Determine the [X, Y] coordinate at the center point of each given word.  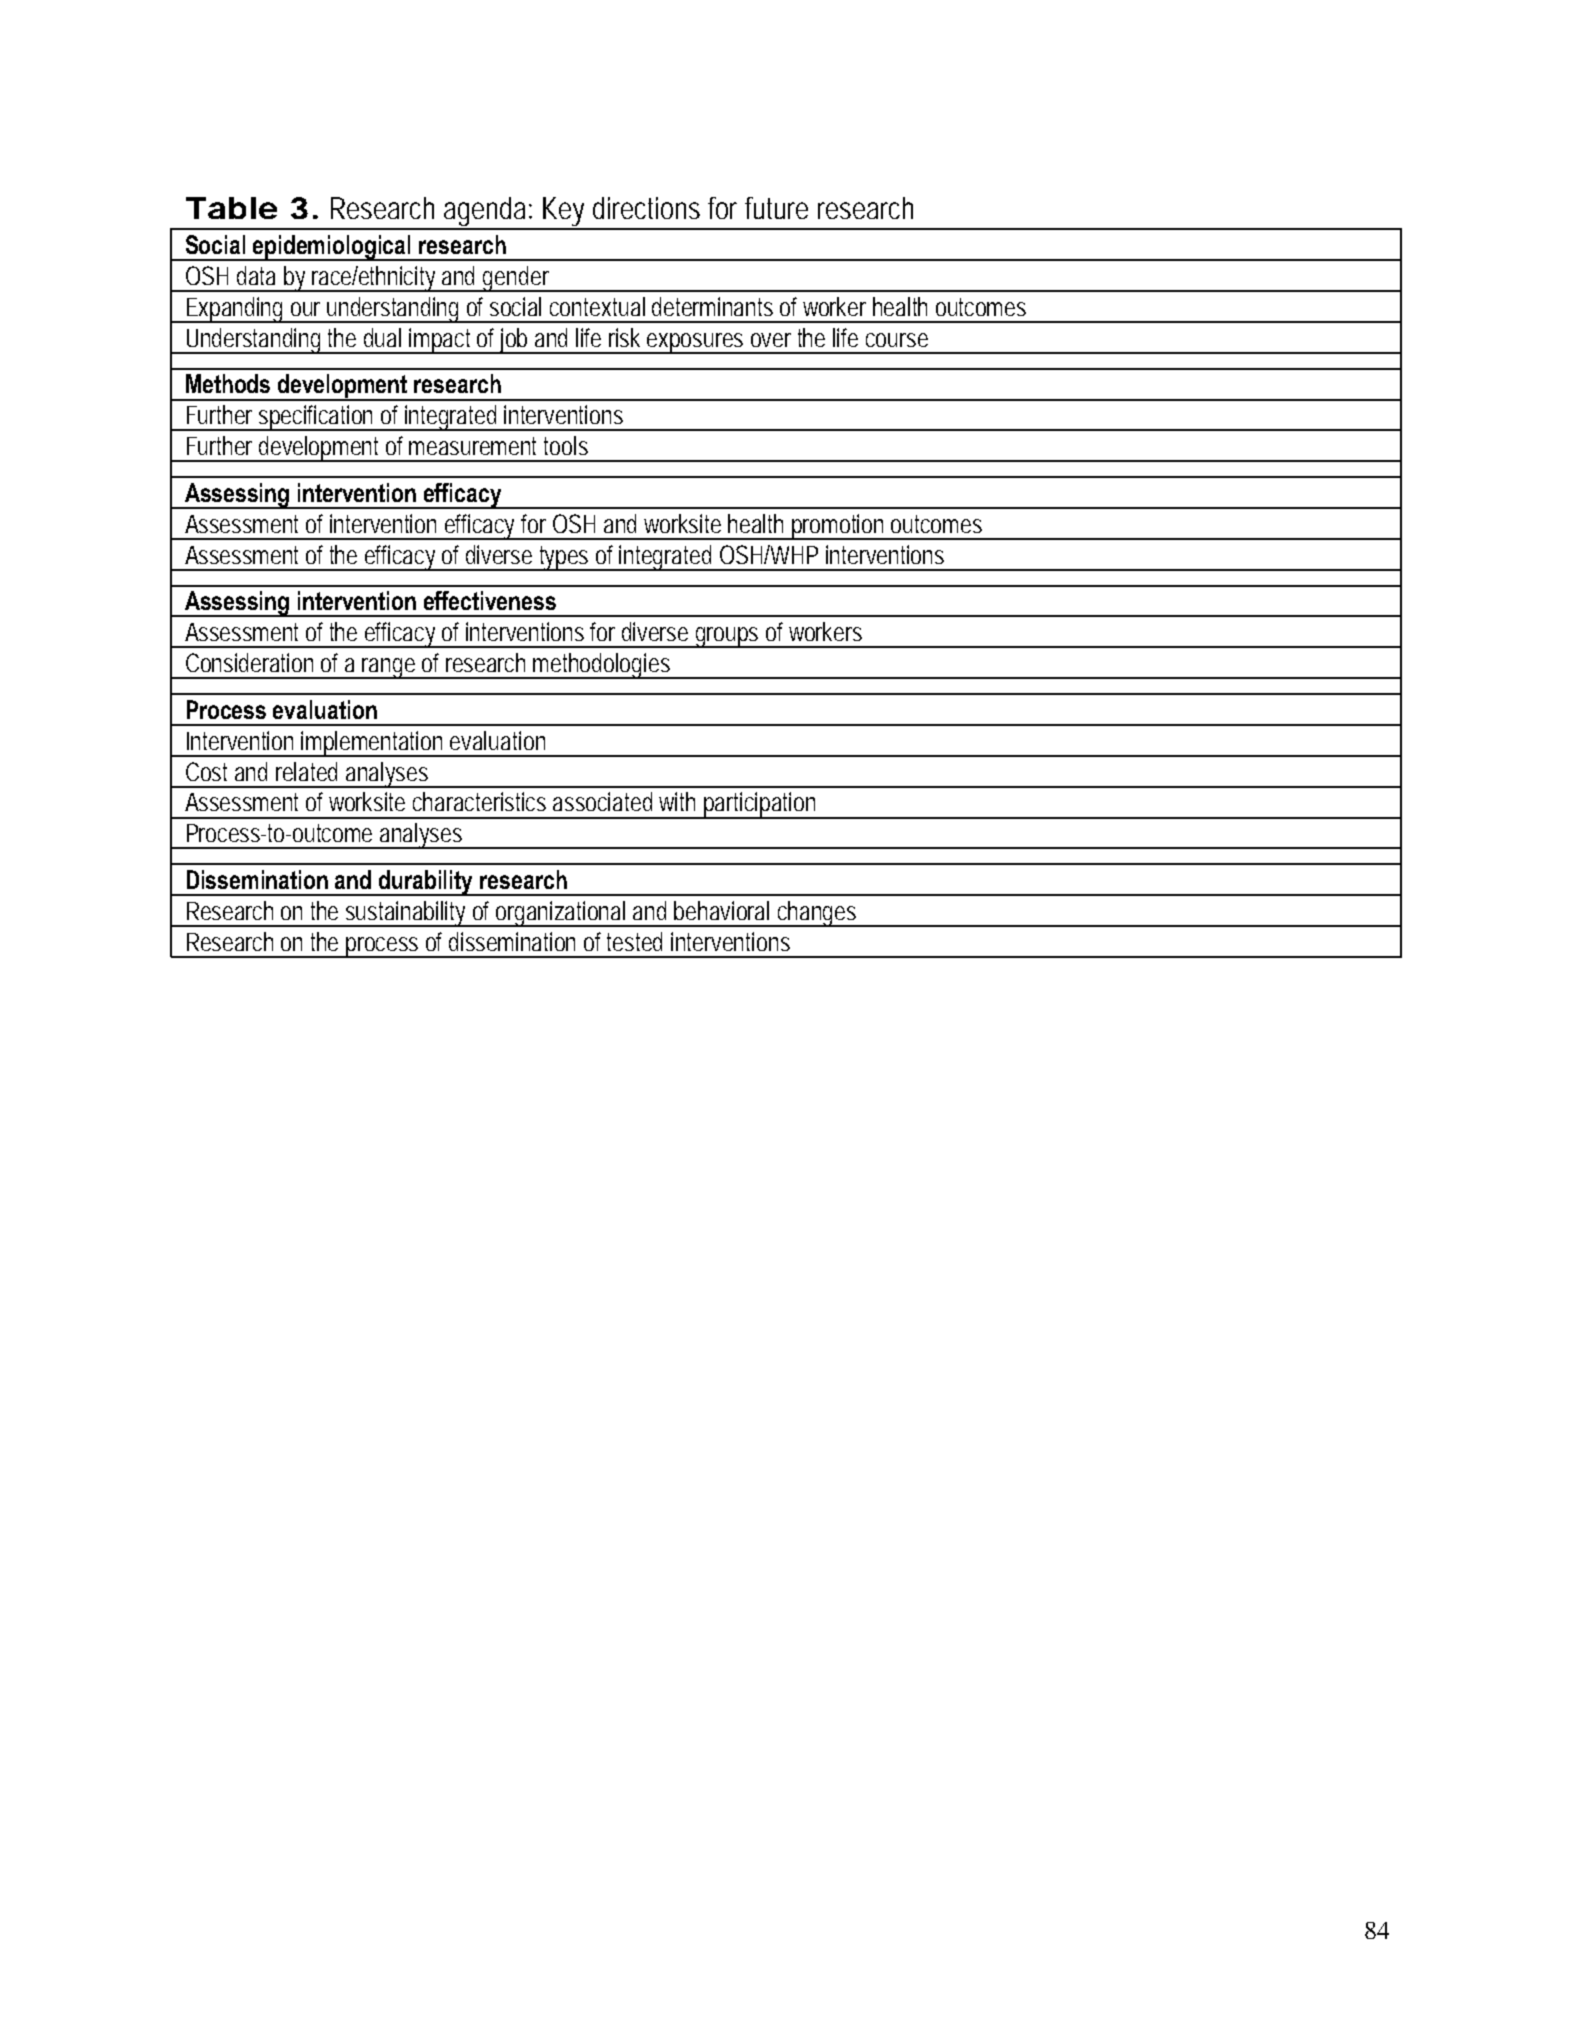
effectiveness [490, 600]
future [776, 208]
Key [566, 213]
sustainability [408, 914]
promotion [840, 527]
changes [819, 914]
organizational [562, 914]
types [566, 558]
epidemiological [333, 248]
